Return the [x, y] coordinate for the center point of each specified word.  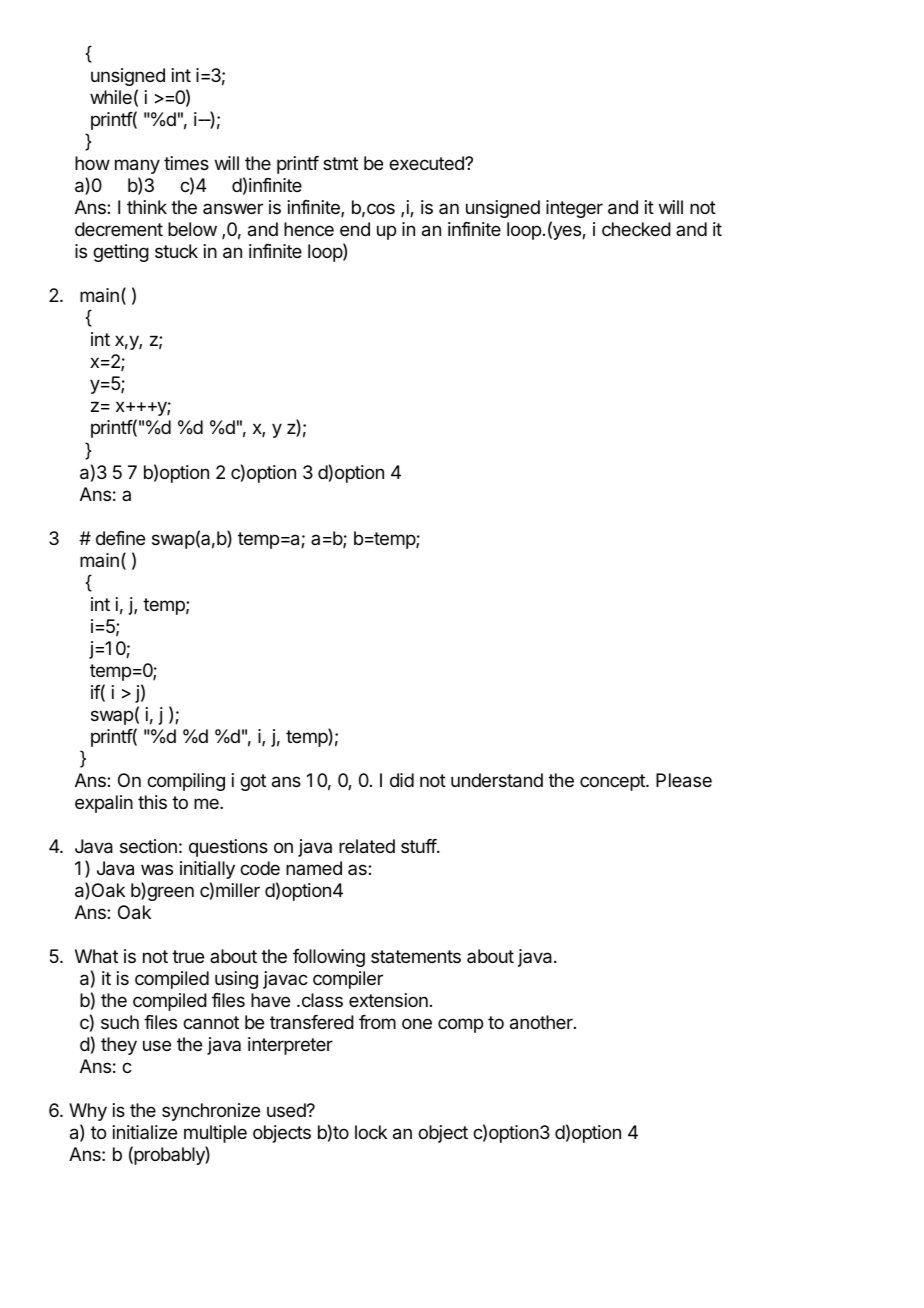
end [355, 229]
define [120, 538]
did [402, 780]
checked [636, 229]
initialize [145, 1132]
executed [427, 163]
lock [371, 1132]
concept [613, 782]
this [152, 802]
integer [574, 209]
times [186, 163]
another [542, 1022]
